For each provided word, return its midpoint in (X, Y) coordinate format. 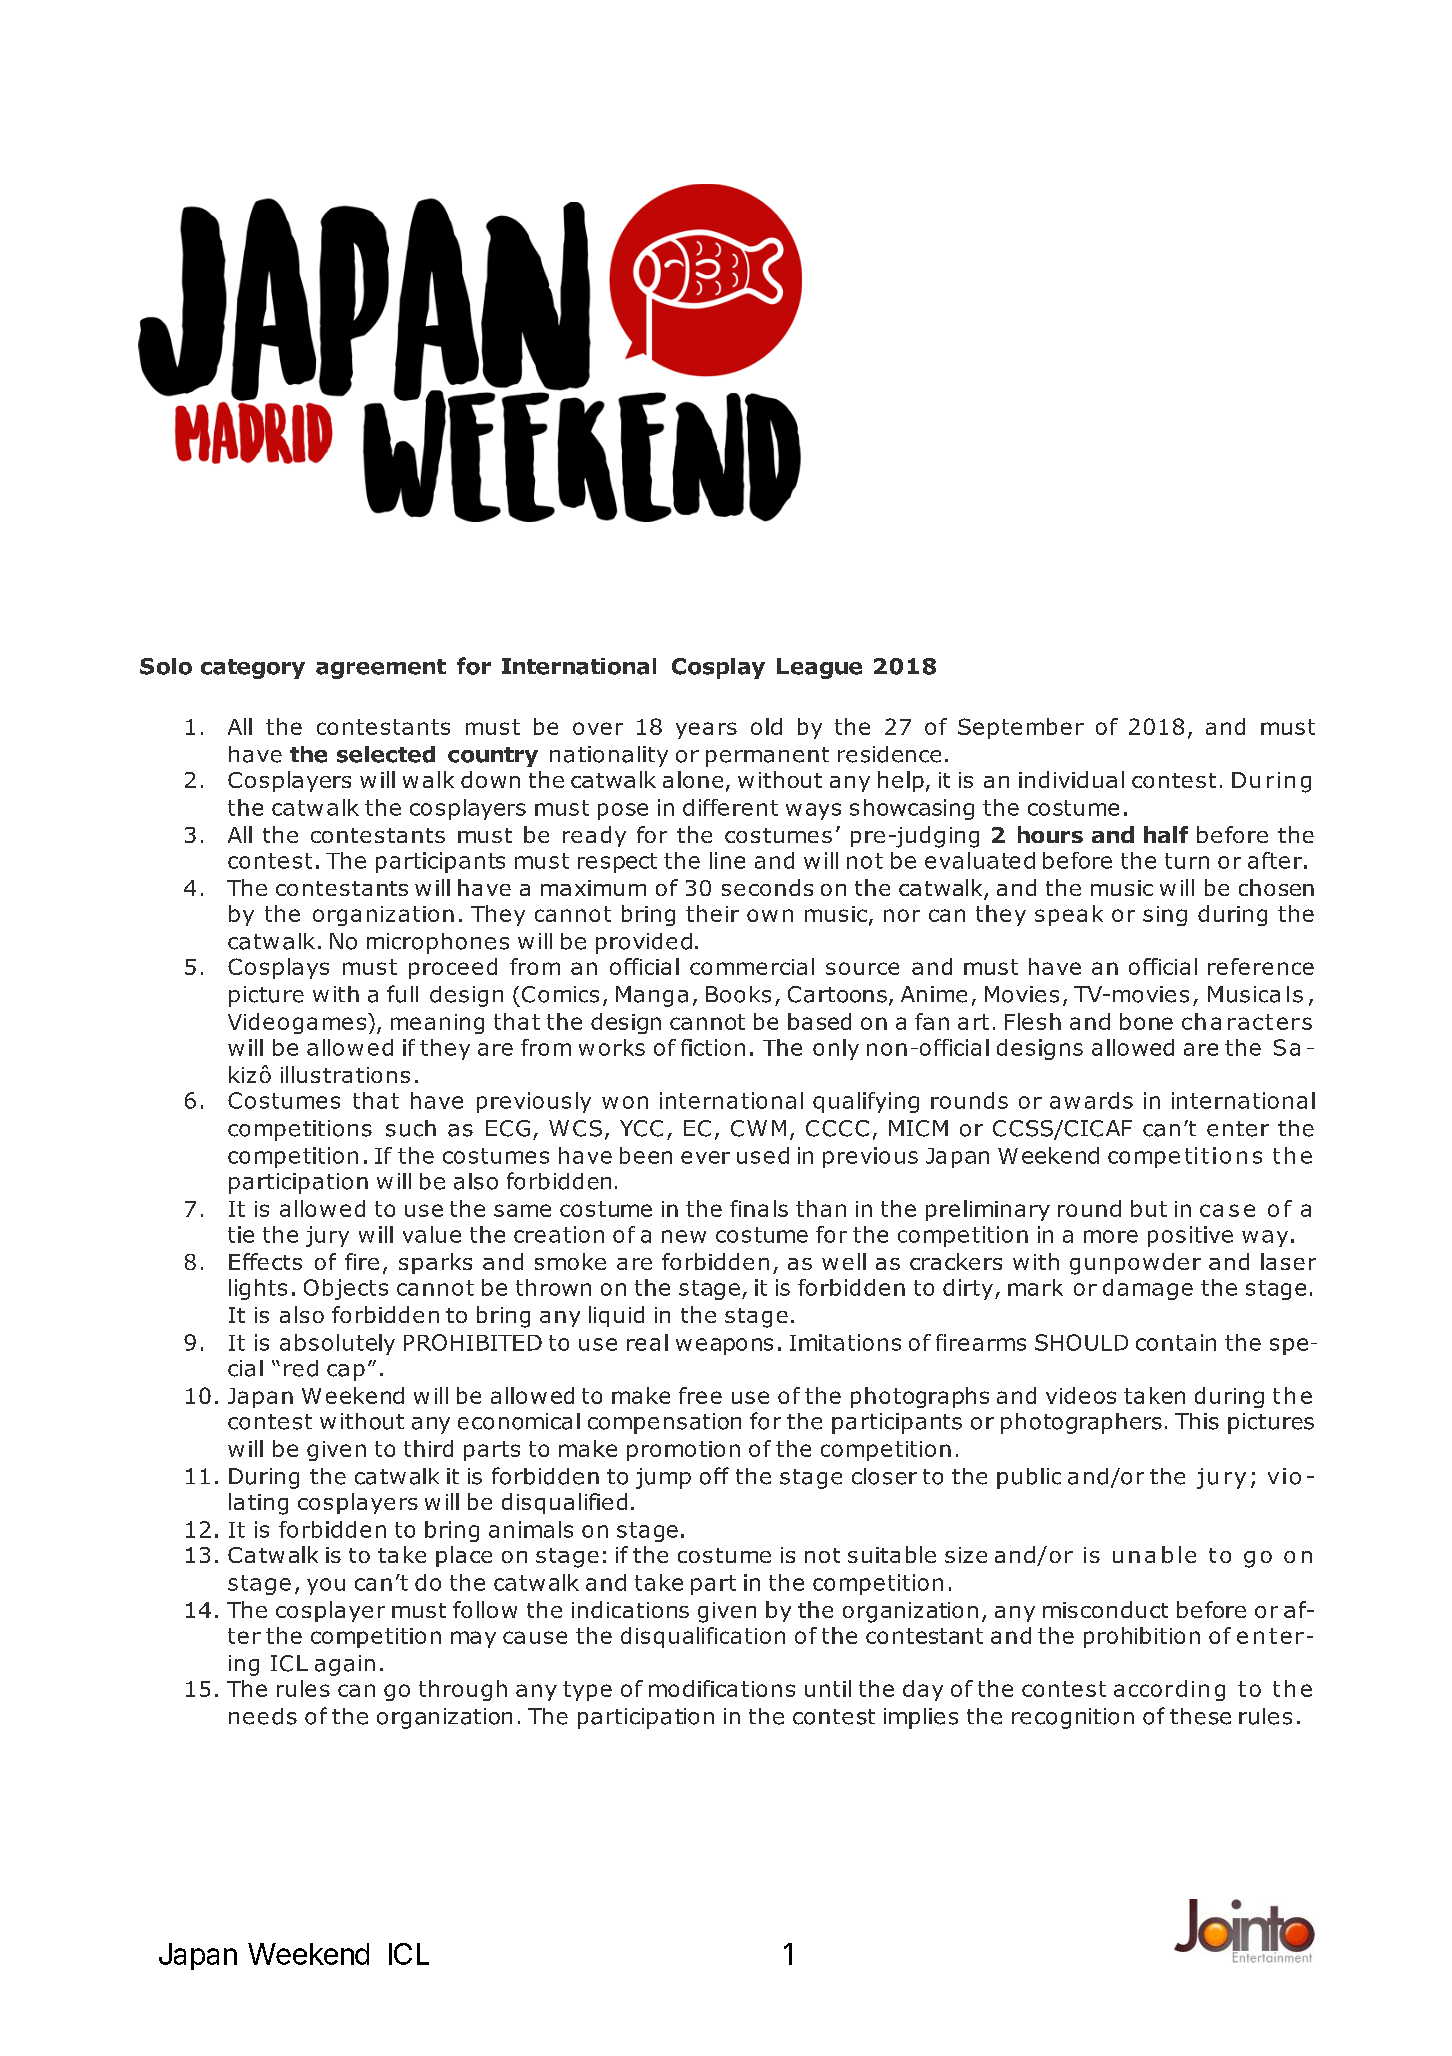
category (253, 669)
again (345, 1665)
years (706, 730)
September (1021, 728)
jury (327, 1236)
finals (759, 1208)
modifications (722, 1688)
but (1149, 1208)
